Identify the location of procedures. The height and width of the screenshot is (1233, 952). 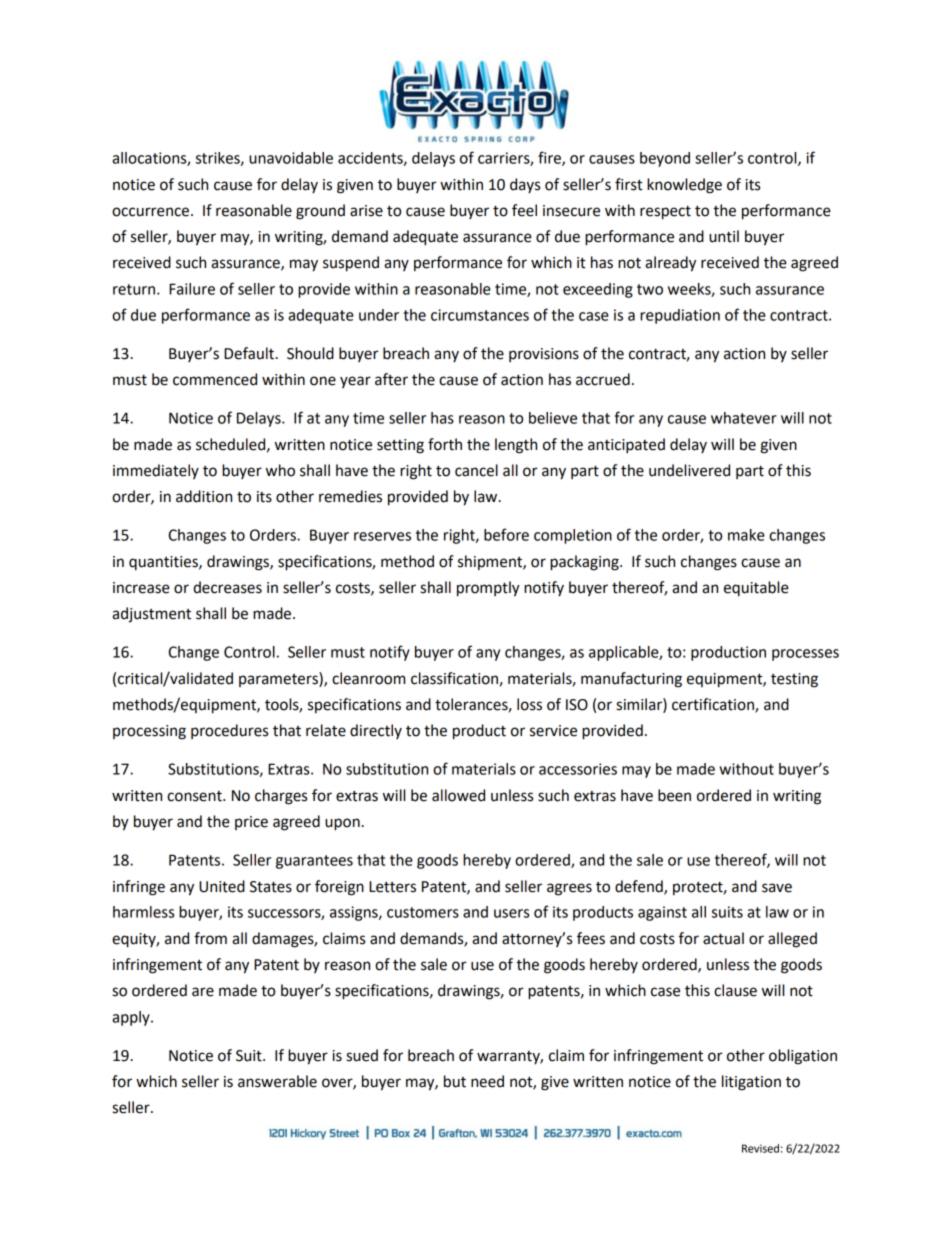
(229, 731).
